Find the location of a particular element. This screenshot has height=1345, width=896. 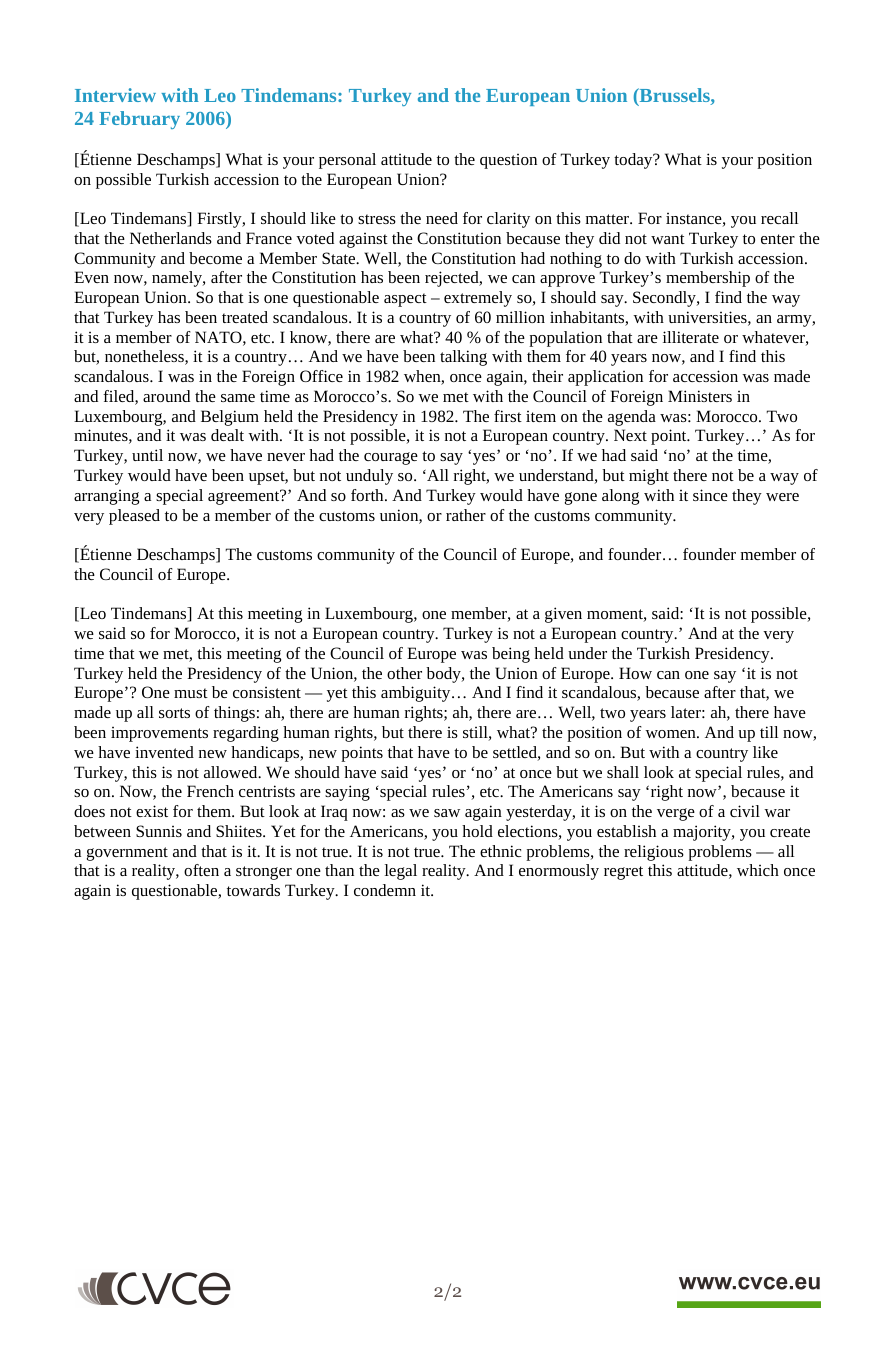

often is located at coordinates (201, 870).
